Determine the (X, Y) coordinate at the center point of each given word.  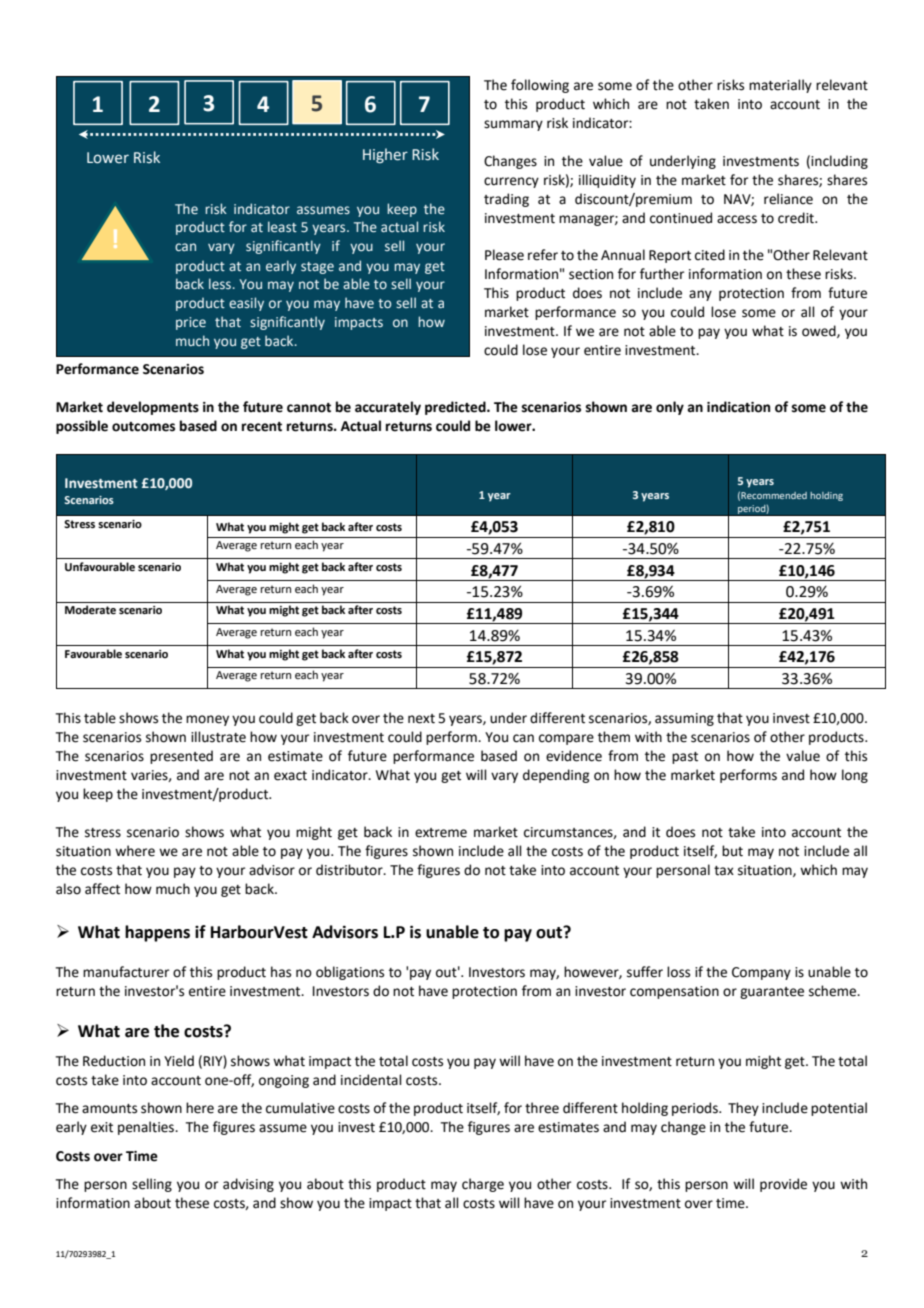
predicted (456, 408)
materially (780, 86)
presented (181, 757)
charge (483, 1185)
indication (738, 407)
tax (724, 871)
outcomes (143, 427)
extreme (441, 833)
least (282, 226)
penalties (147, 1128)
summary (513, 125)
